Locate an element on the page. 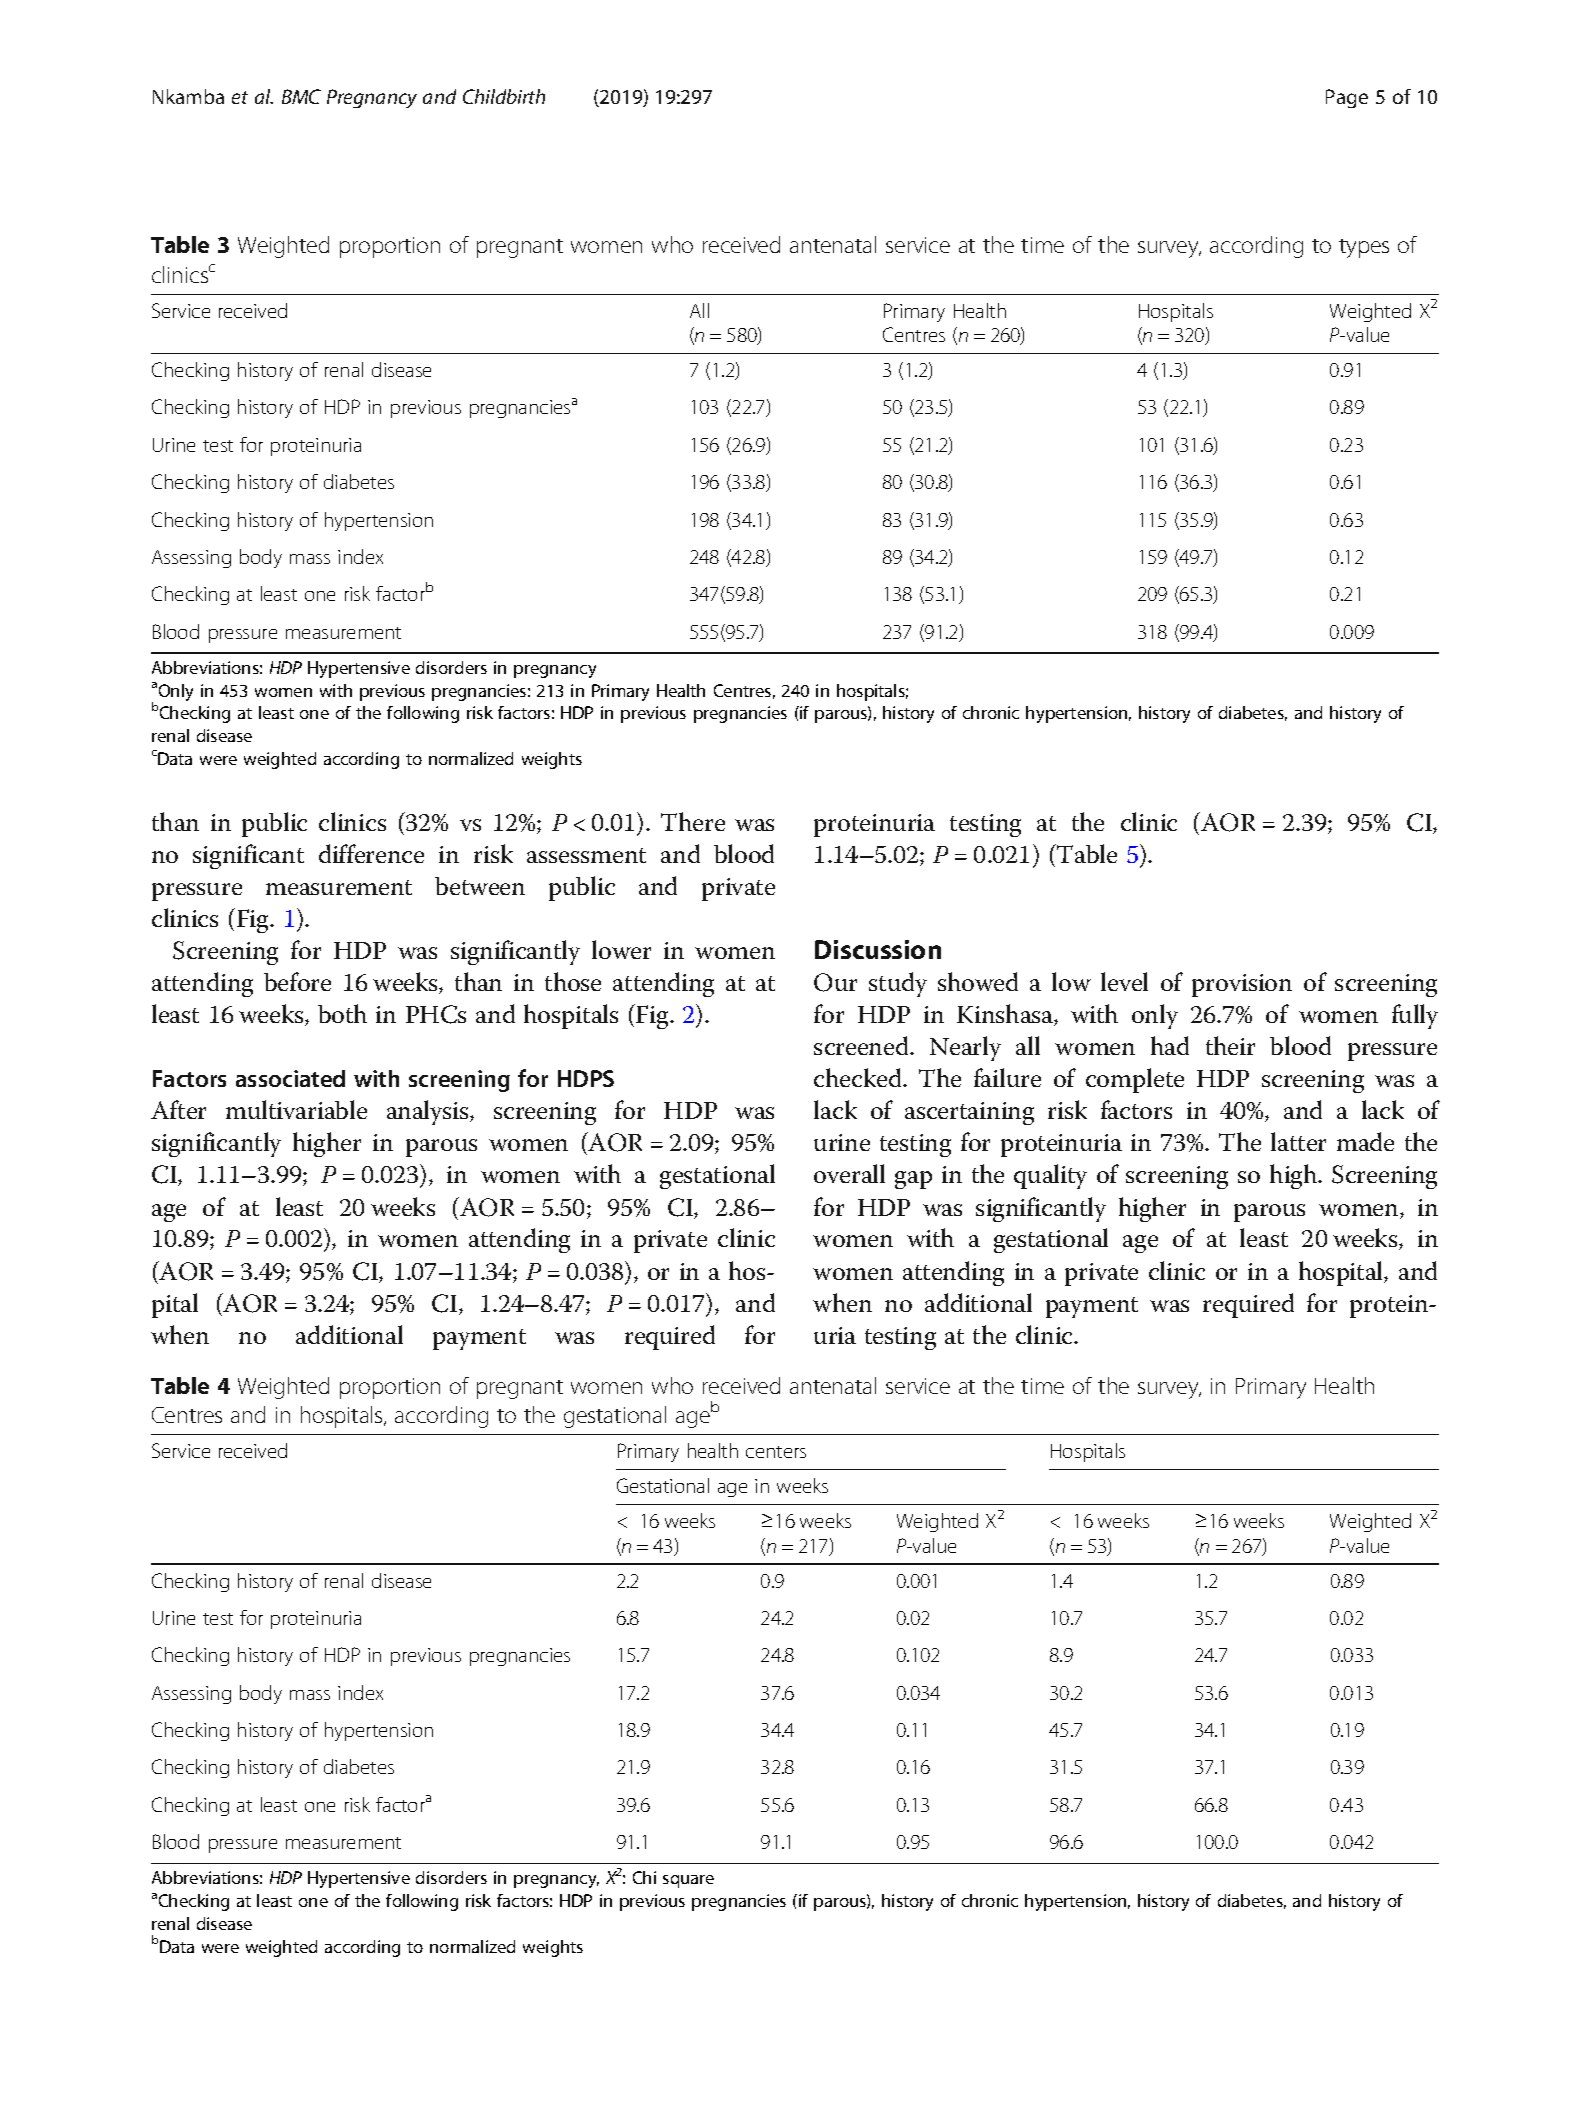 This page has height=2112, width=1590. centers is located at coordinates (776, 1452).
